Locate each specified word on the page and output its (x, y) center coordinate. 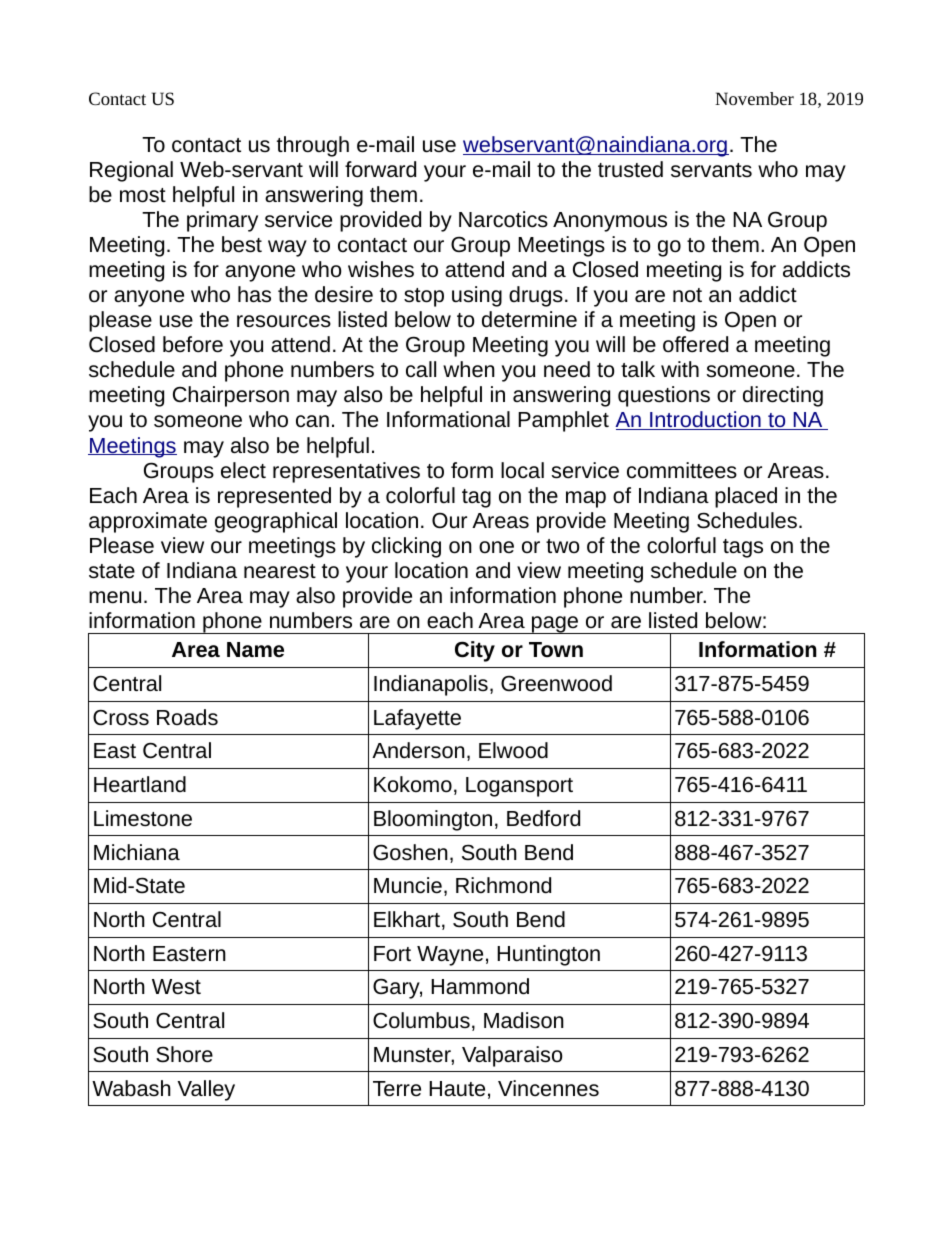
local (522, 470)
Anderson (418, 750)
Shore (184, 1054)
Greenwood (556, 683)
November (754, 98)
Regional (131, 171)
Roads (187, 717)
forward (380, 169)
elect (243, 470)
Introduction (705, 420)
